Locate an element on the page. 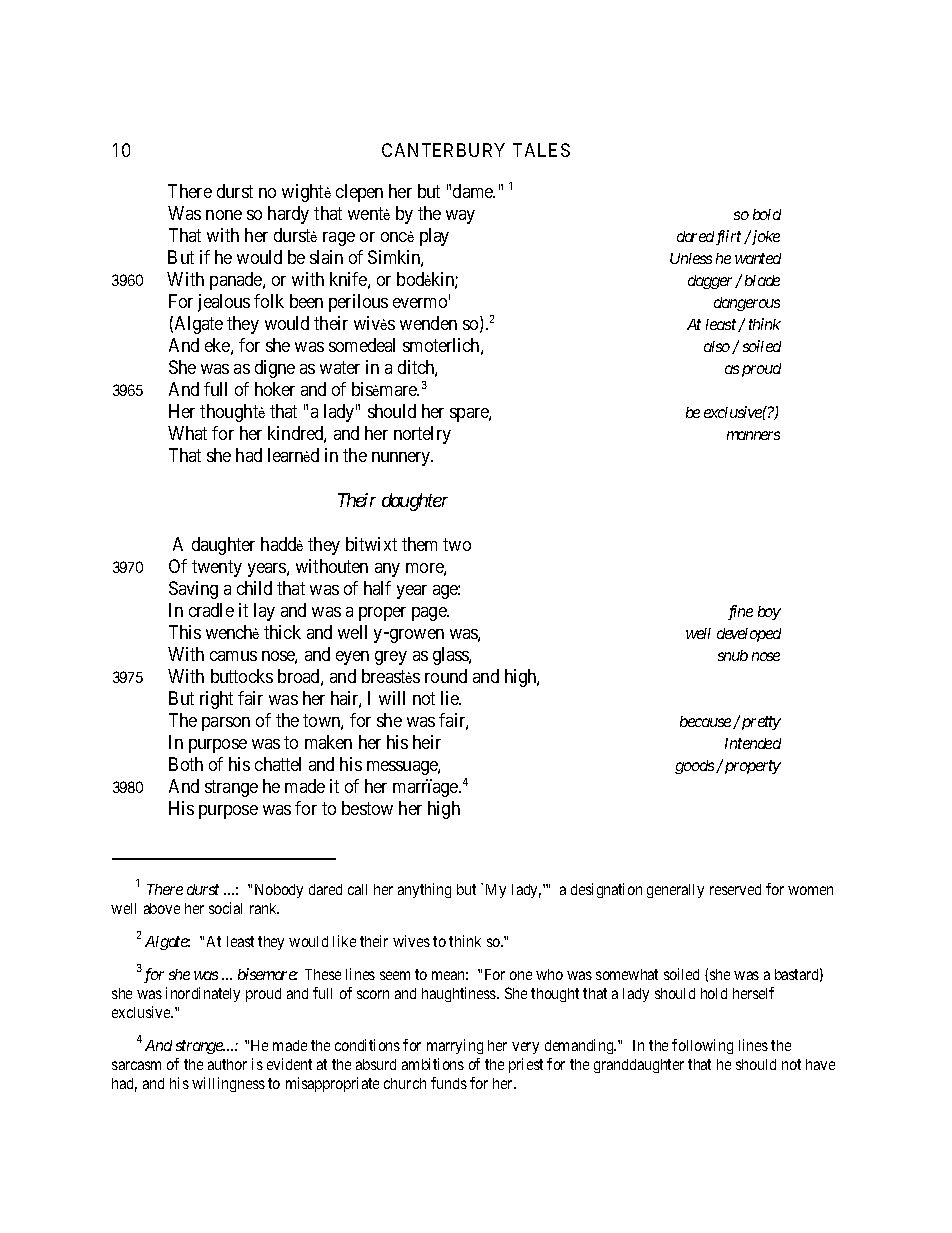 The width and height of the page is (952, 1233). author is located at coordinates (227, 1064).
